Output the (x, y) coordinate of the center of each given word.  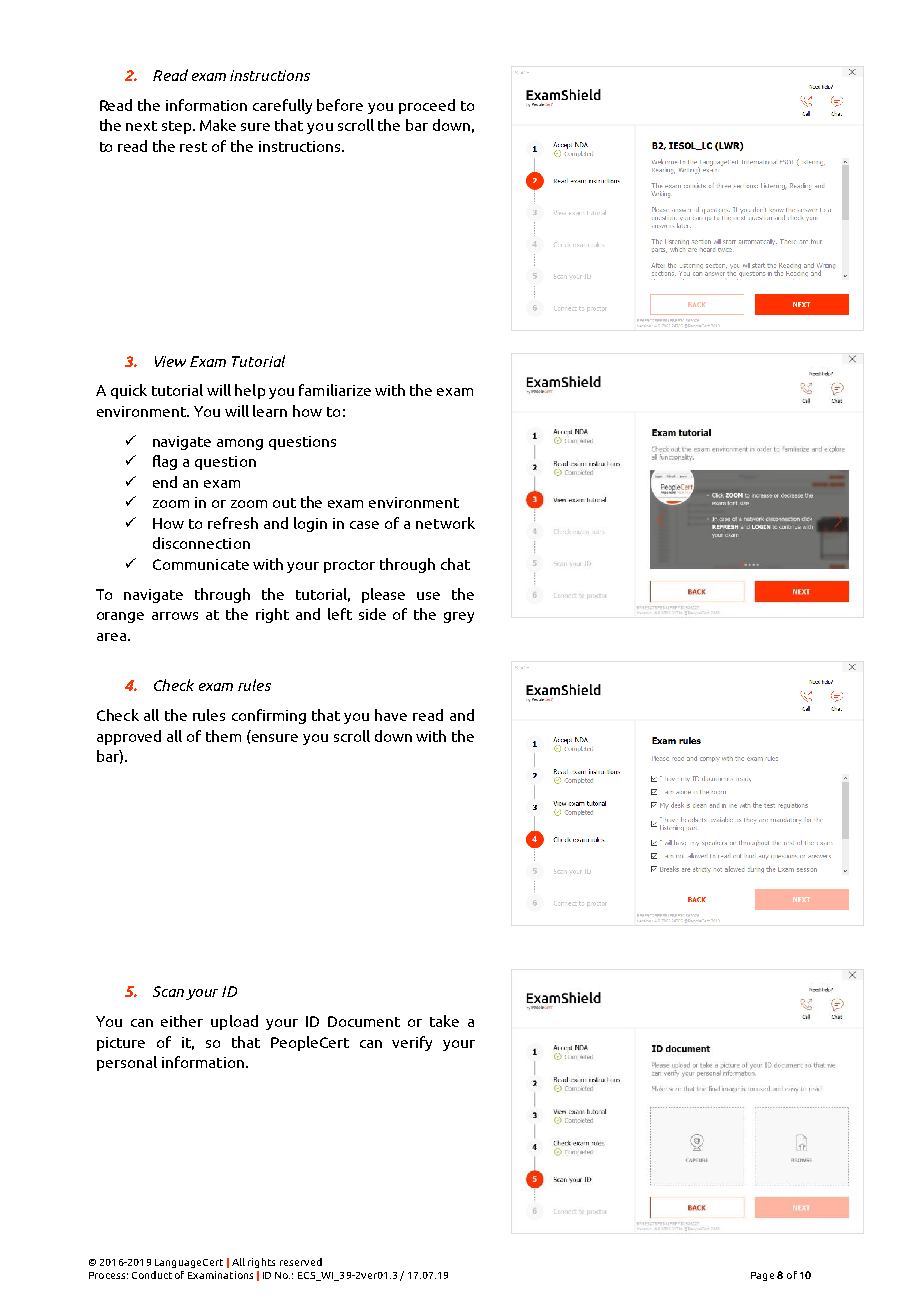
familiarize (335, 390)
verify (412, 1043)
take (444, 1021)
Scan (168, 991)
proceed (427, 106)
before (340, 105)
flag (165, 462)
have (391, 715)
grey (459, 617)
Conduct (152, 1275)
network (445, 523)
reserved (301, 1262)
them (223, 736)
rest (193, 147)
